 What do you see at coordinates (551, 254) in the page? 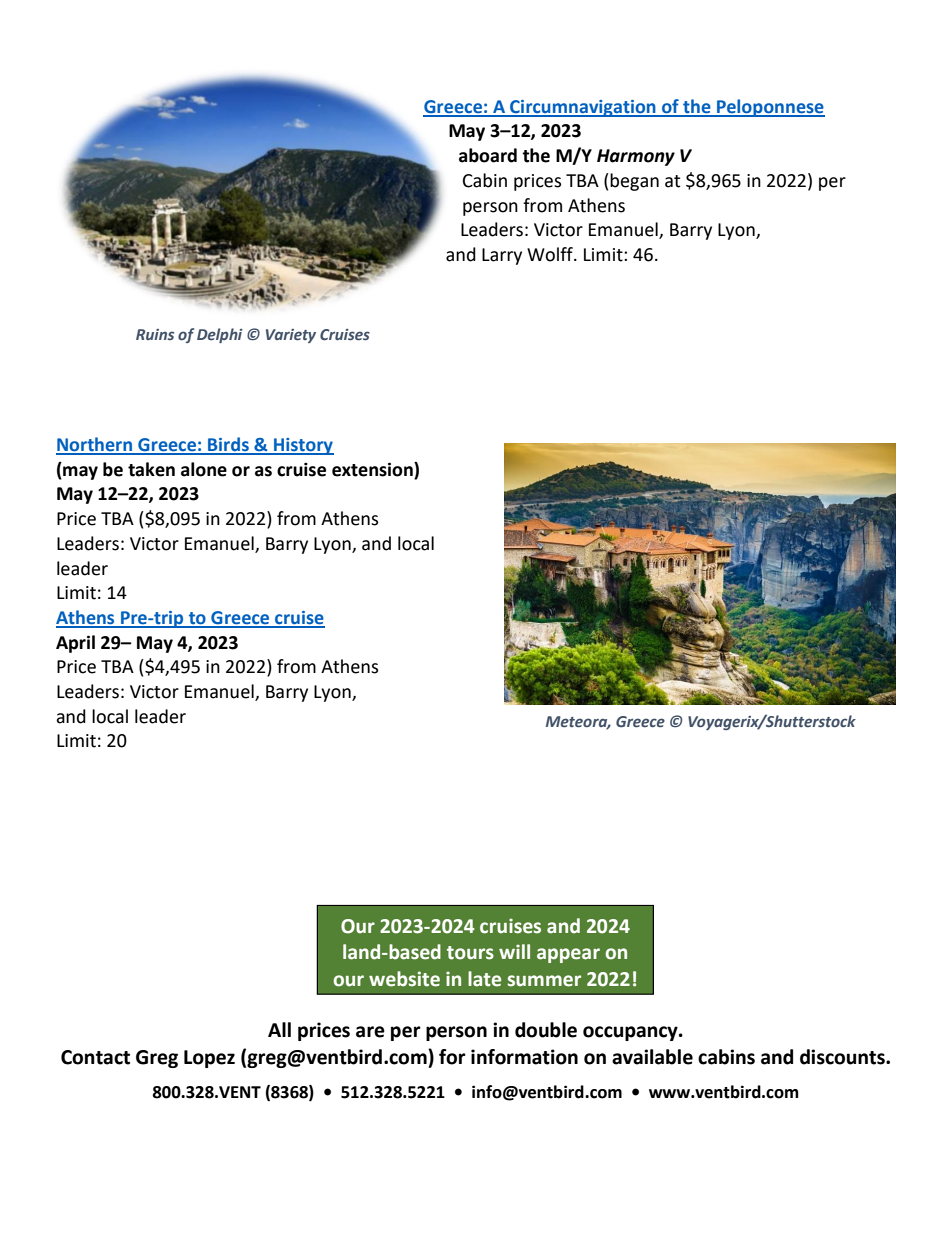
I see `Wolff` at bounding box center [551, 254].
